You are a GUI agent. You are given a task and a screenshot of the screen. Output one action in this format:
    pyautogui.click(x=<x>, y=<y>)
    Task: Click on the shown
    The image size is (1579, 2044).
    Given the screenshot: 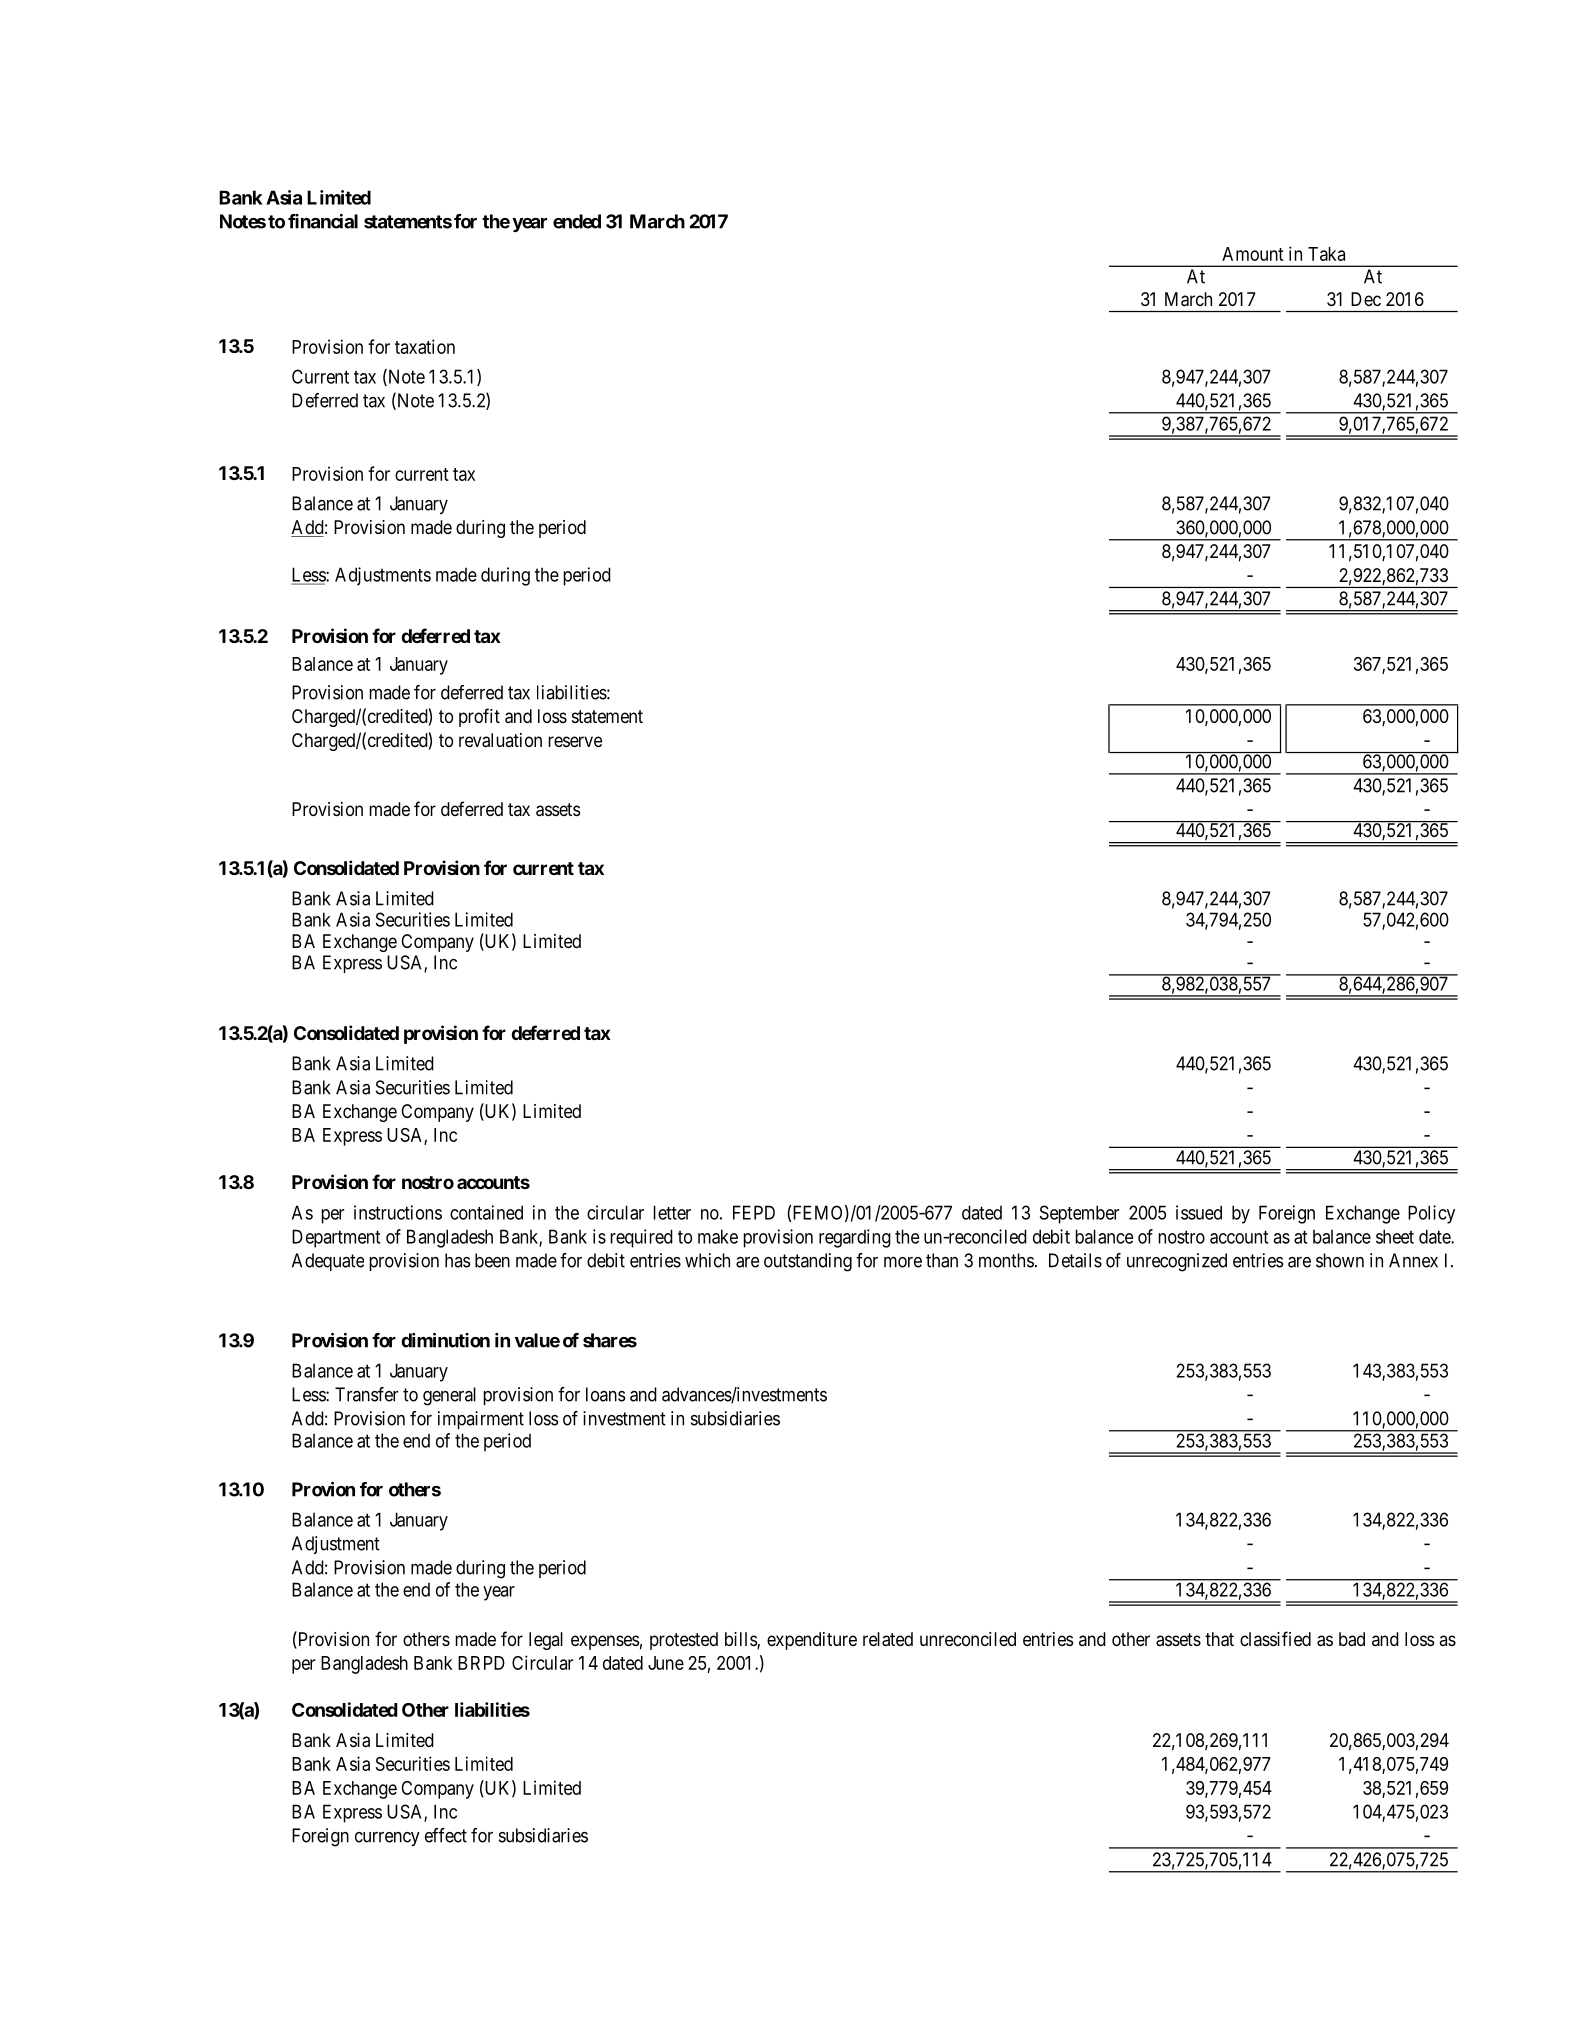 What is the action you would take?
    pyautogui.click(x=1340, y=1260)
